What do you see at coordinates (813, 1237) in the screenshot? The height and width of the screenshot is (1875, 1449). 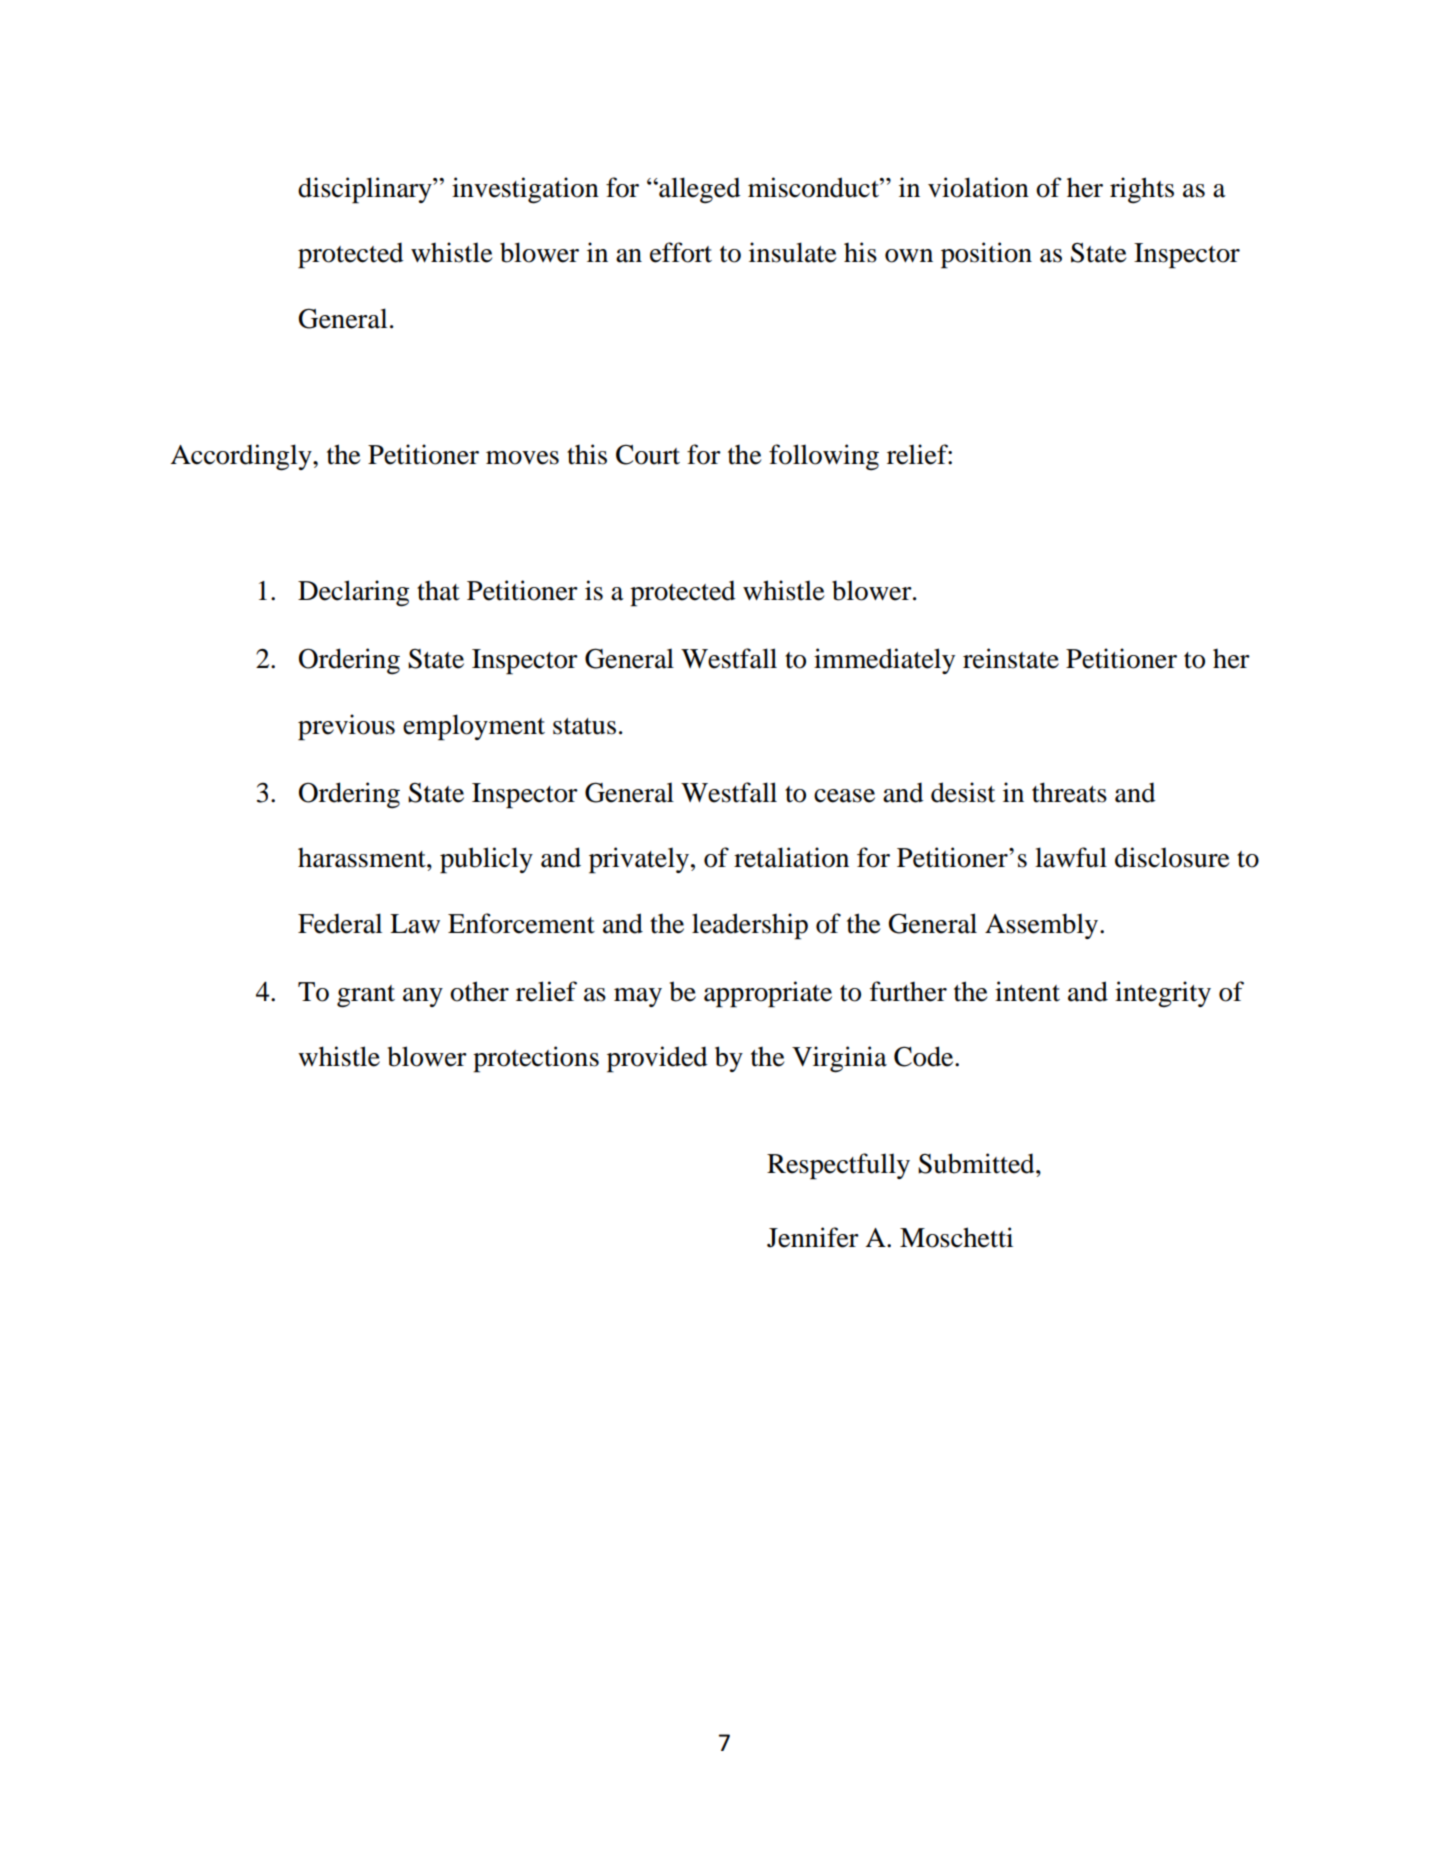 I see `Jennifer` at bounding box center [813, 1237].
